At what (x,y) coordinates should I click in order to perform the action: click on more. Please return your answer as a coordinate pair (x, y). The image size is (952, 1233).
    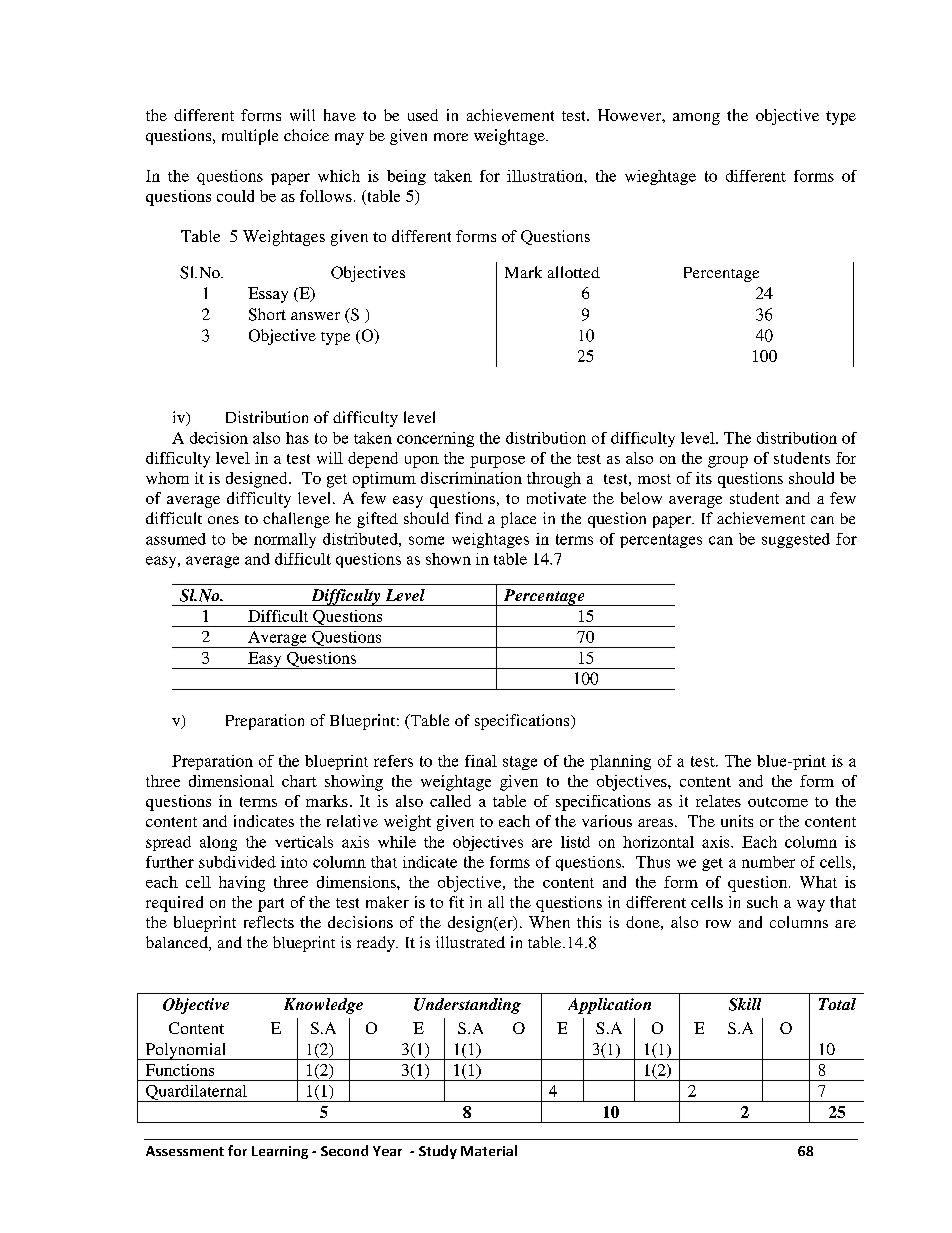
    Looking at the image, I should click on (451, 137).
